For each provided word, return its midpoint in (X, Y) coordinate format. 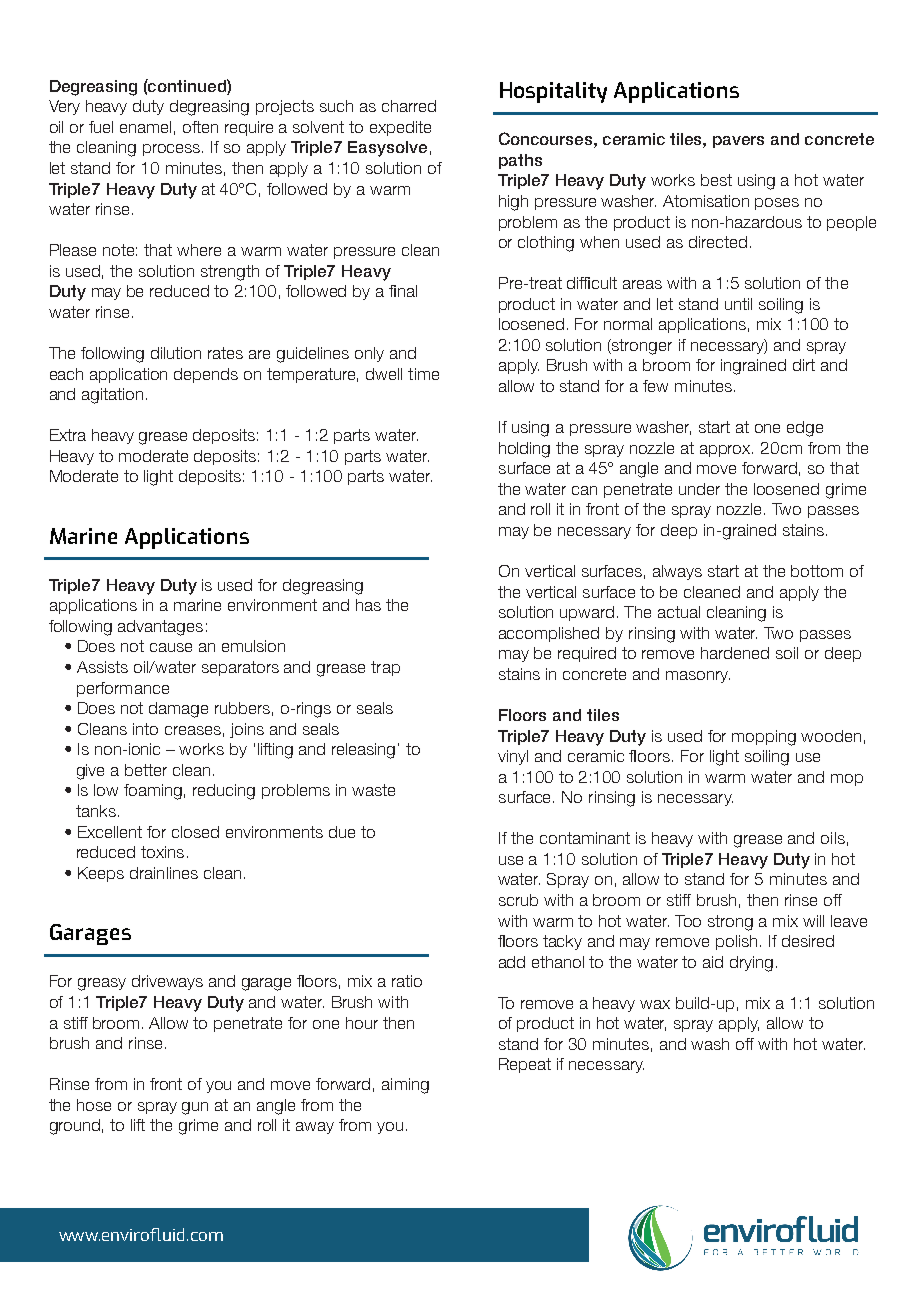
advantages (160, 628)
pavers (738, 142)
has (368, 605)
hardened (735, 653)
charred (409, 106)
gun (195, 1108)
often (200, 127)
